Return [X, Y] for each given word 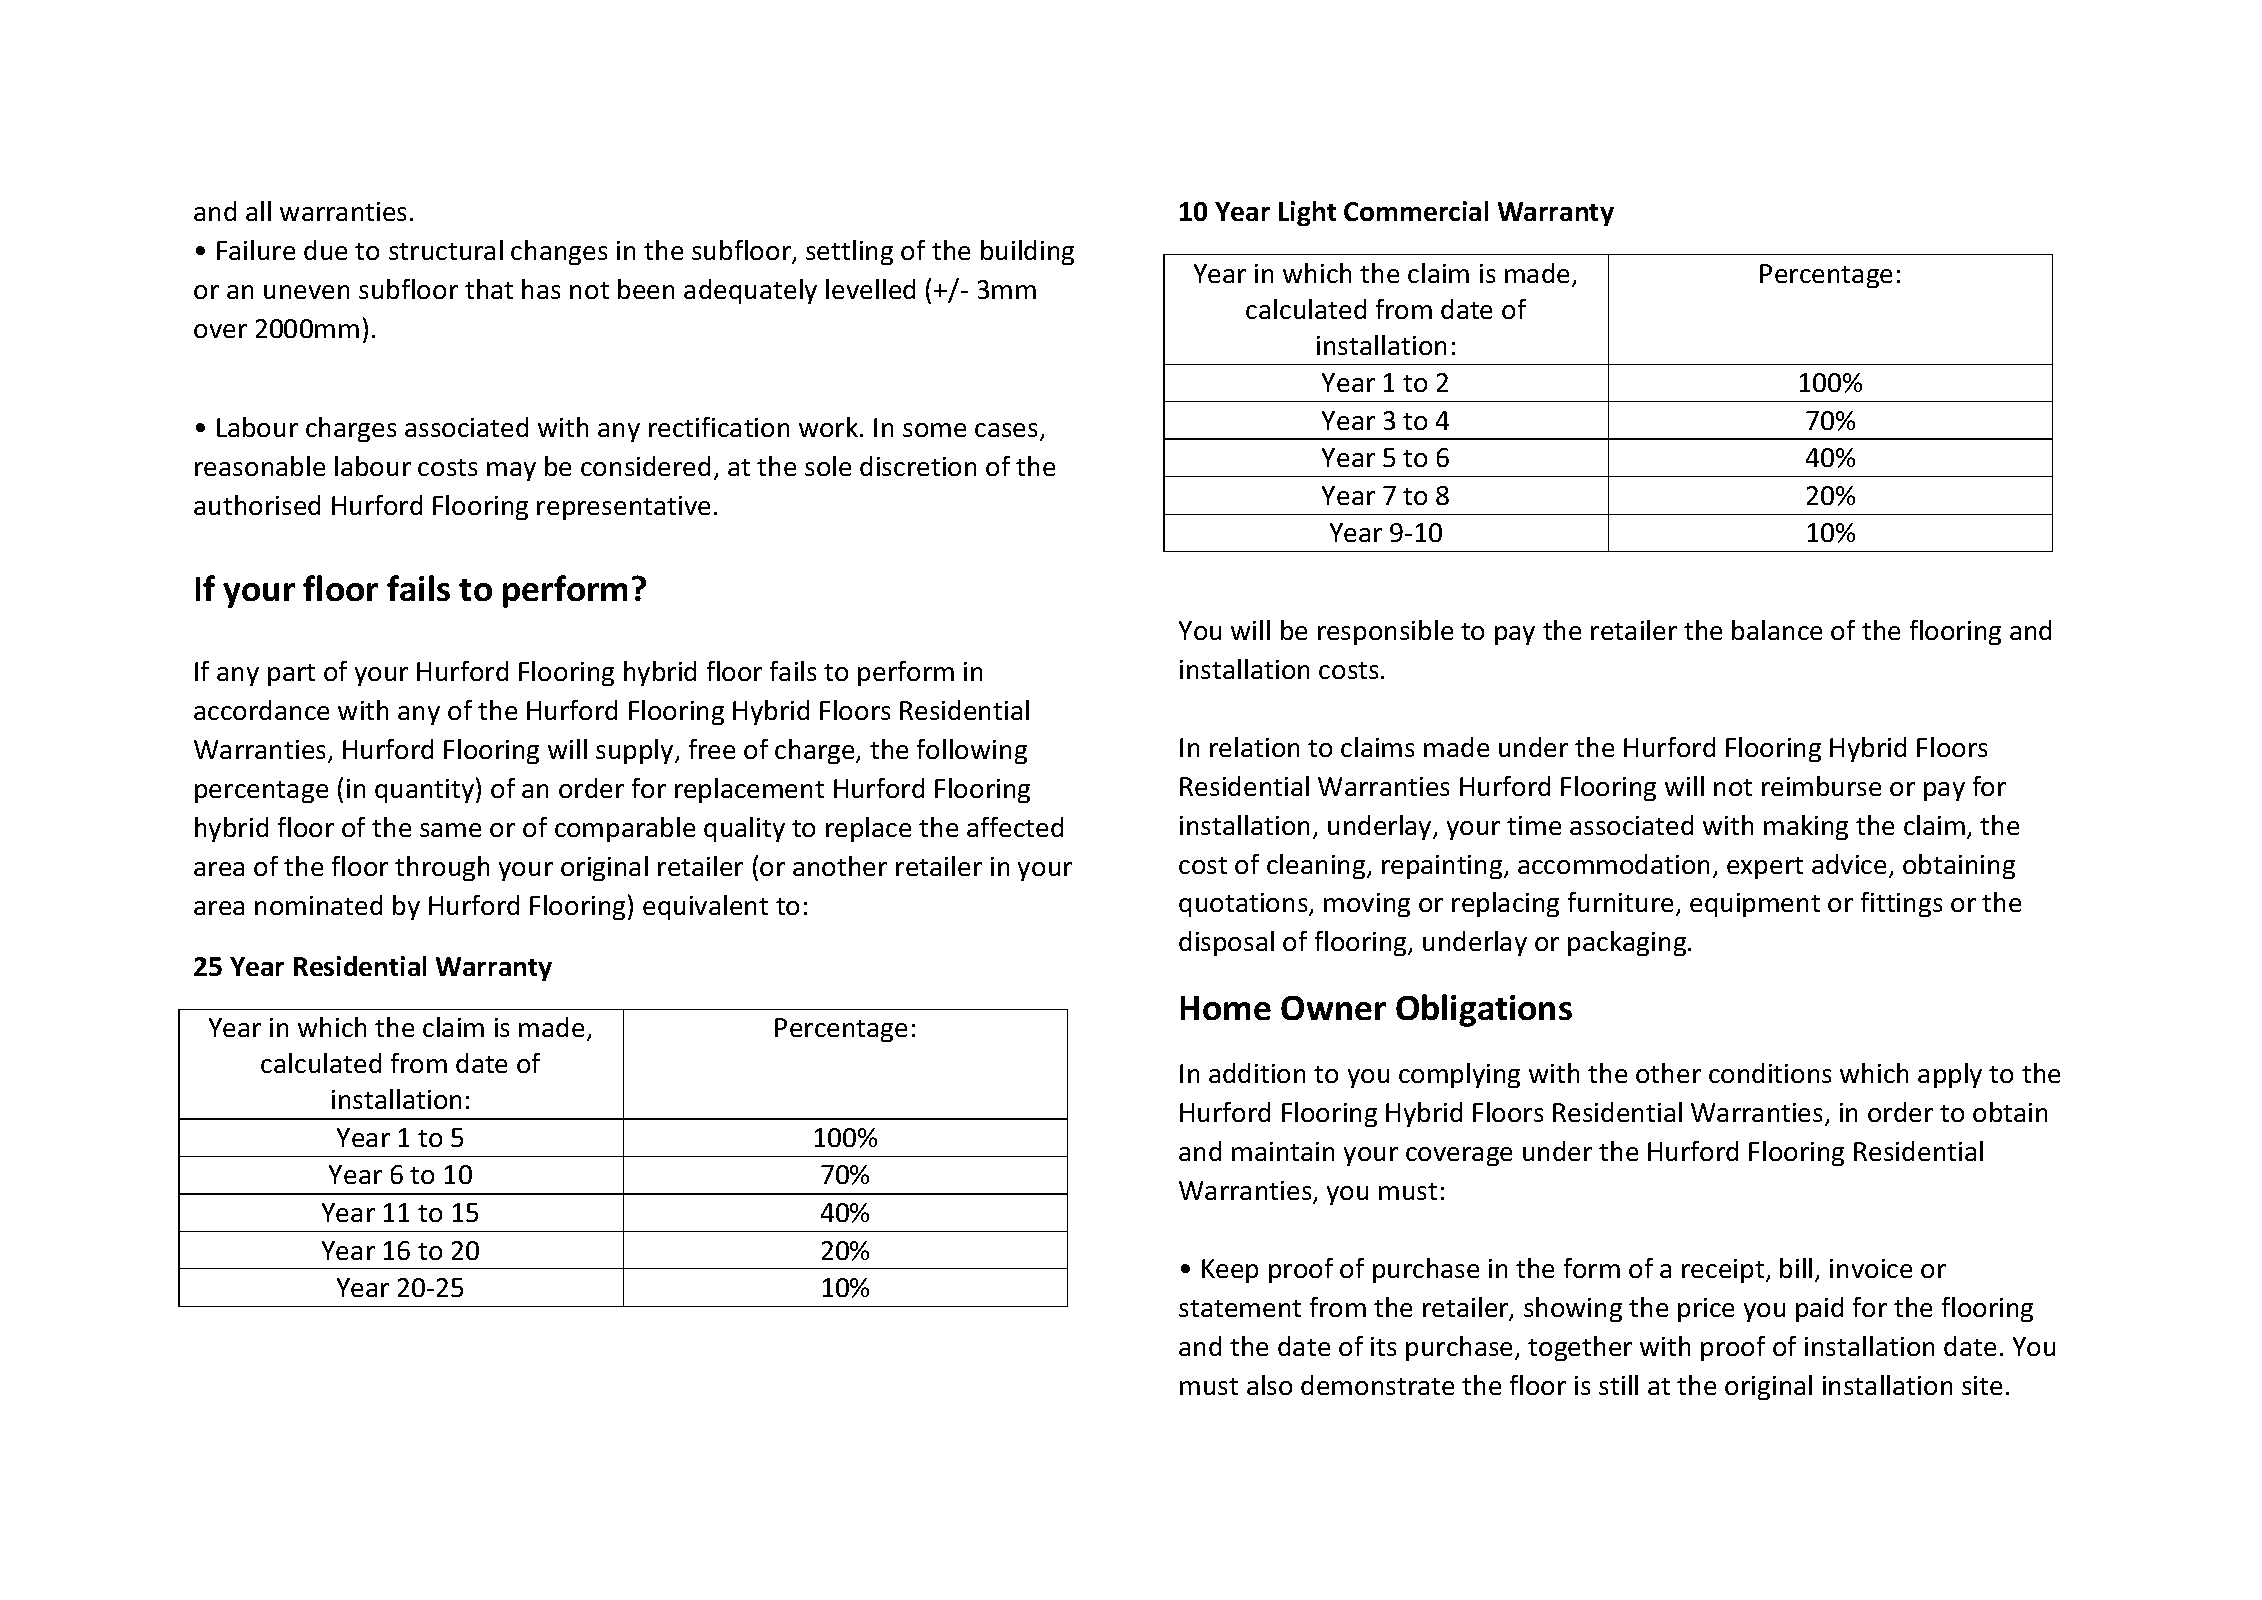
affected [1015, 827]
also [1269, 1385]
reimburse [1821, 786]
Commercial [1416, 211]
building [1027, 252]
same [450, 830]
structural [446, 250]
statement [1240, 1308]
